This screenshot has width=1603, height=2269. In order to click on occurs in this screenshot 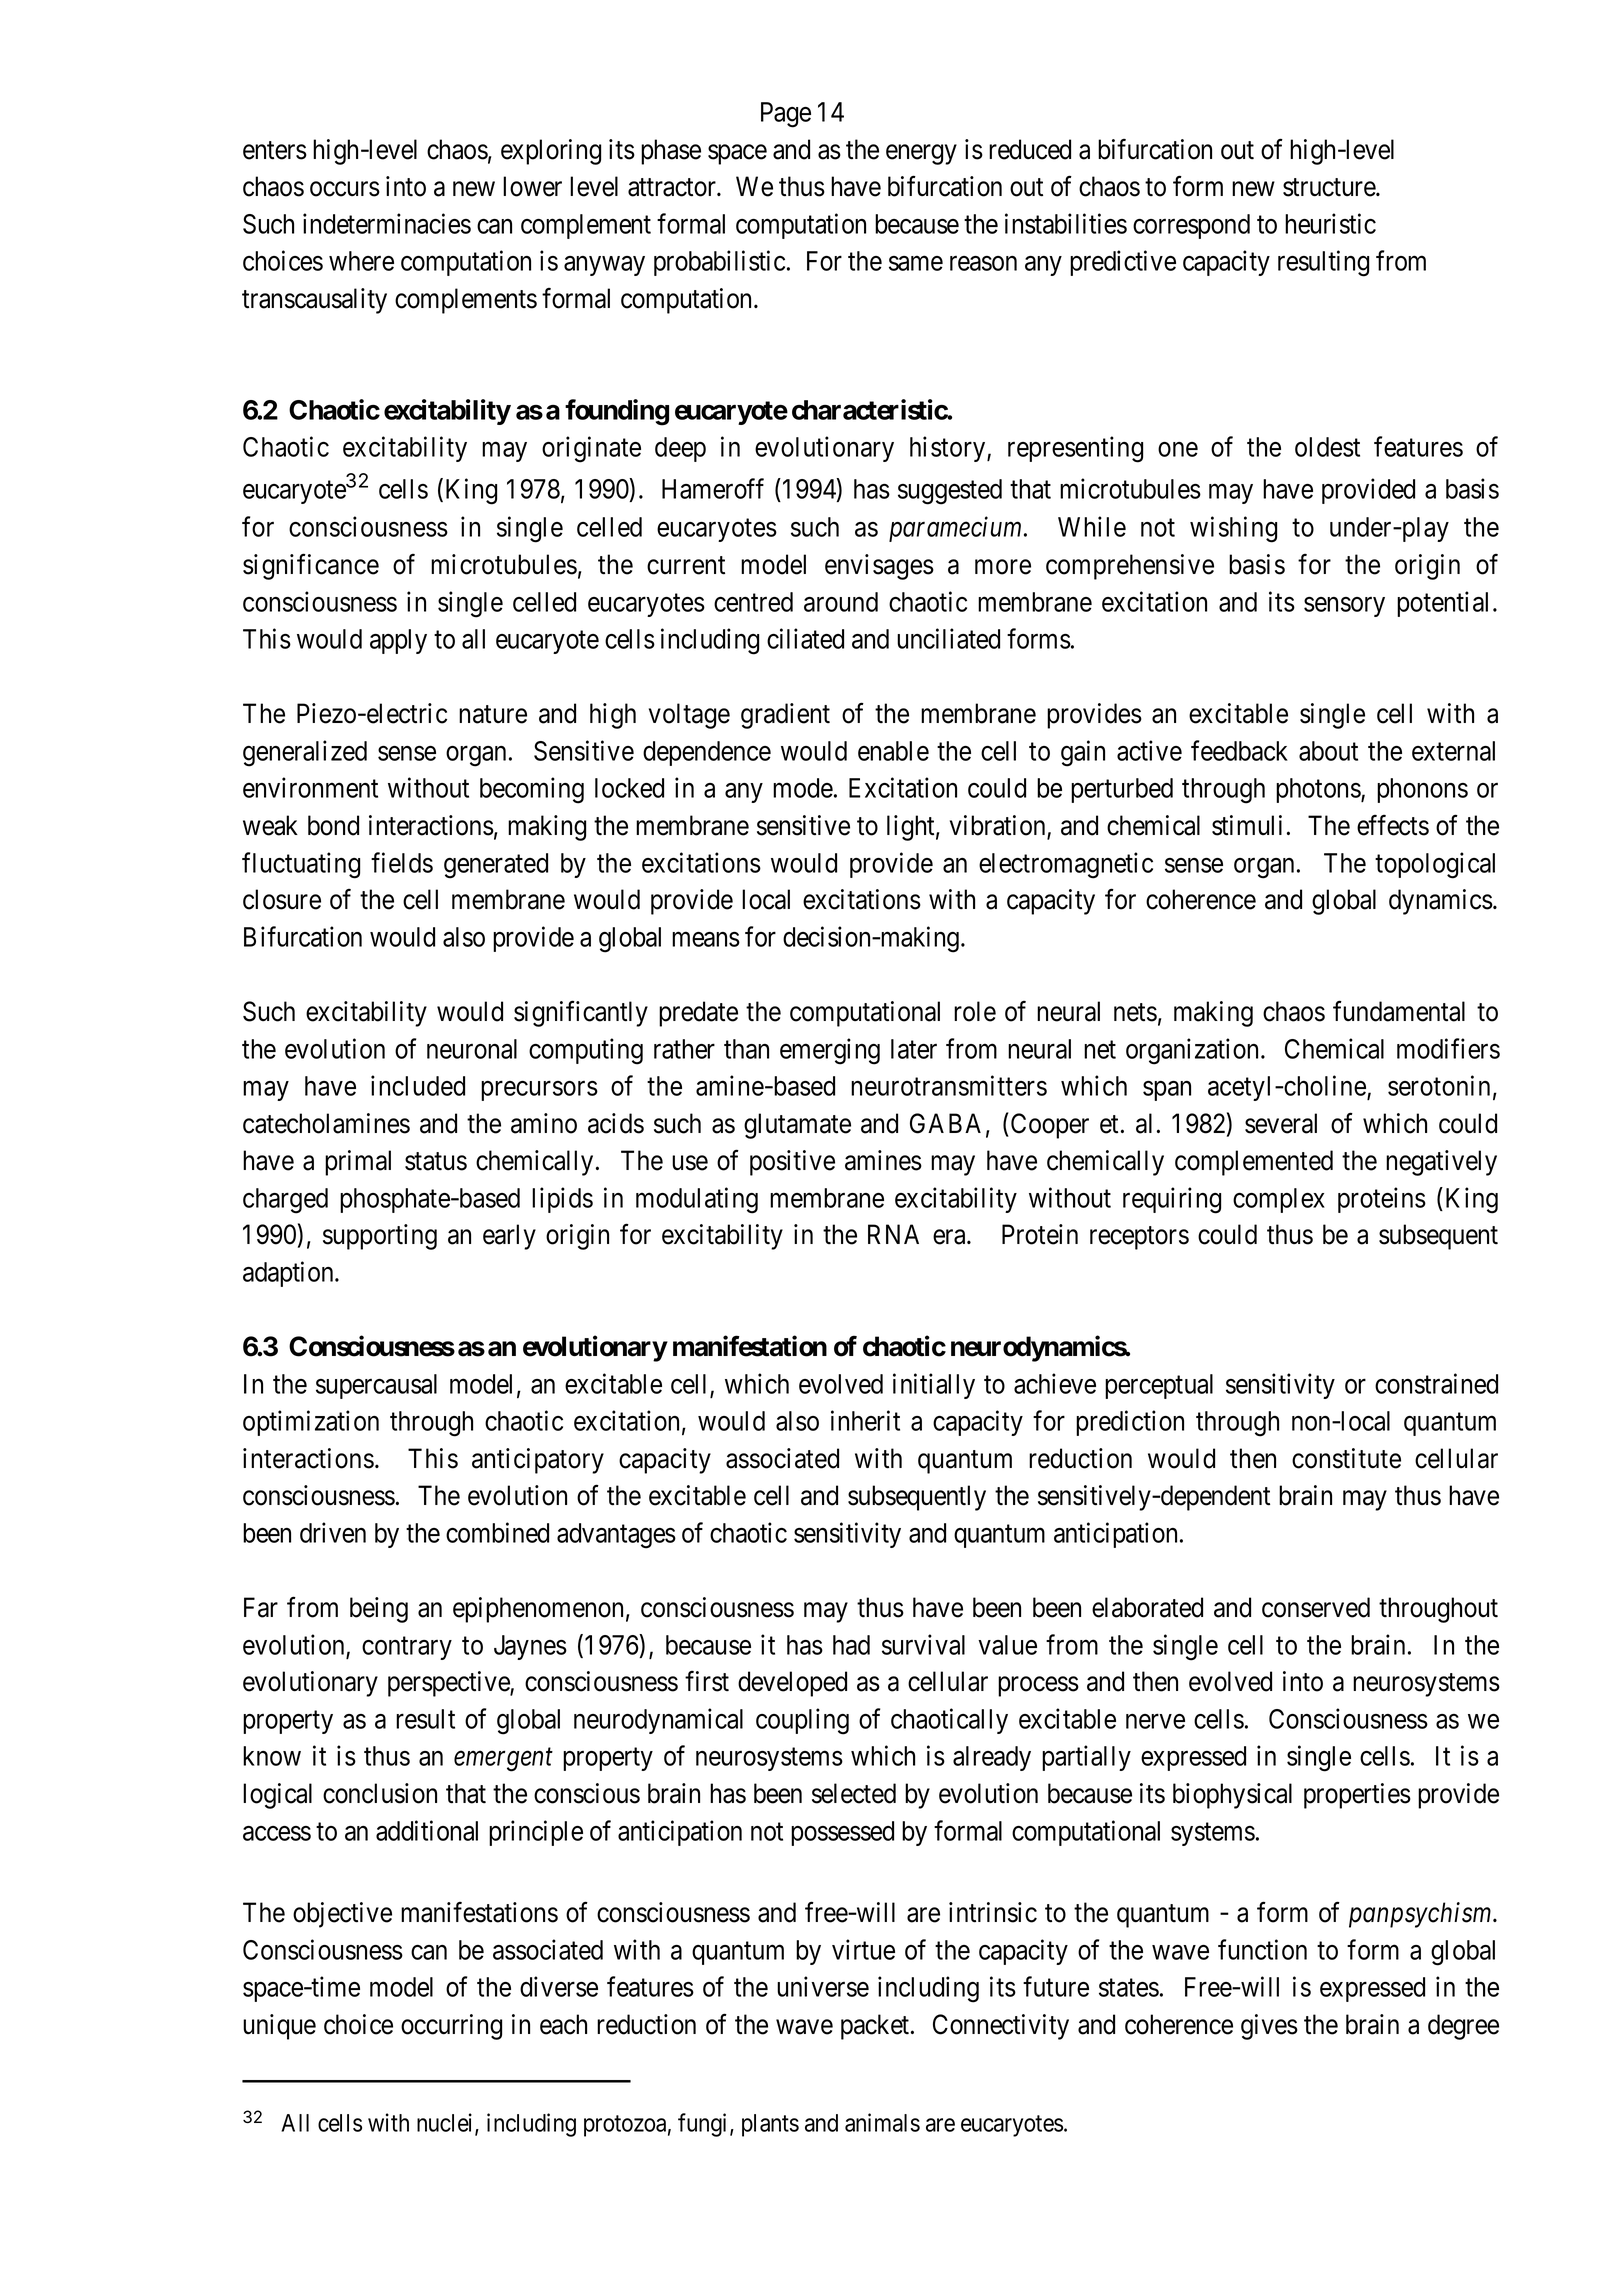, I will do `click(345, 189)`.
